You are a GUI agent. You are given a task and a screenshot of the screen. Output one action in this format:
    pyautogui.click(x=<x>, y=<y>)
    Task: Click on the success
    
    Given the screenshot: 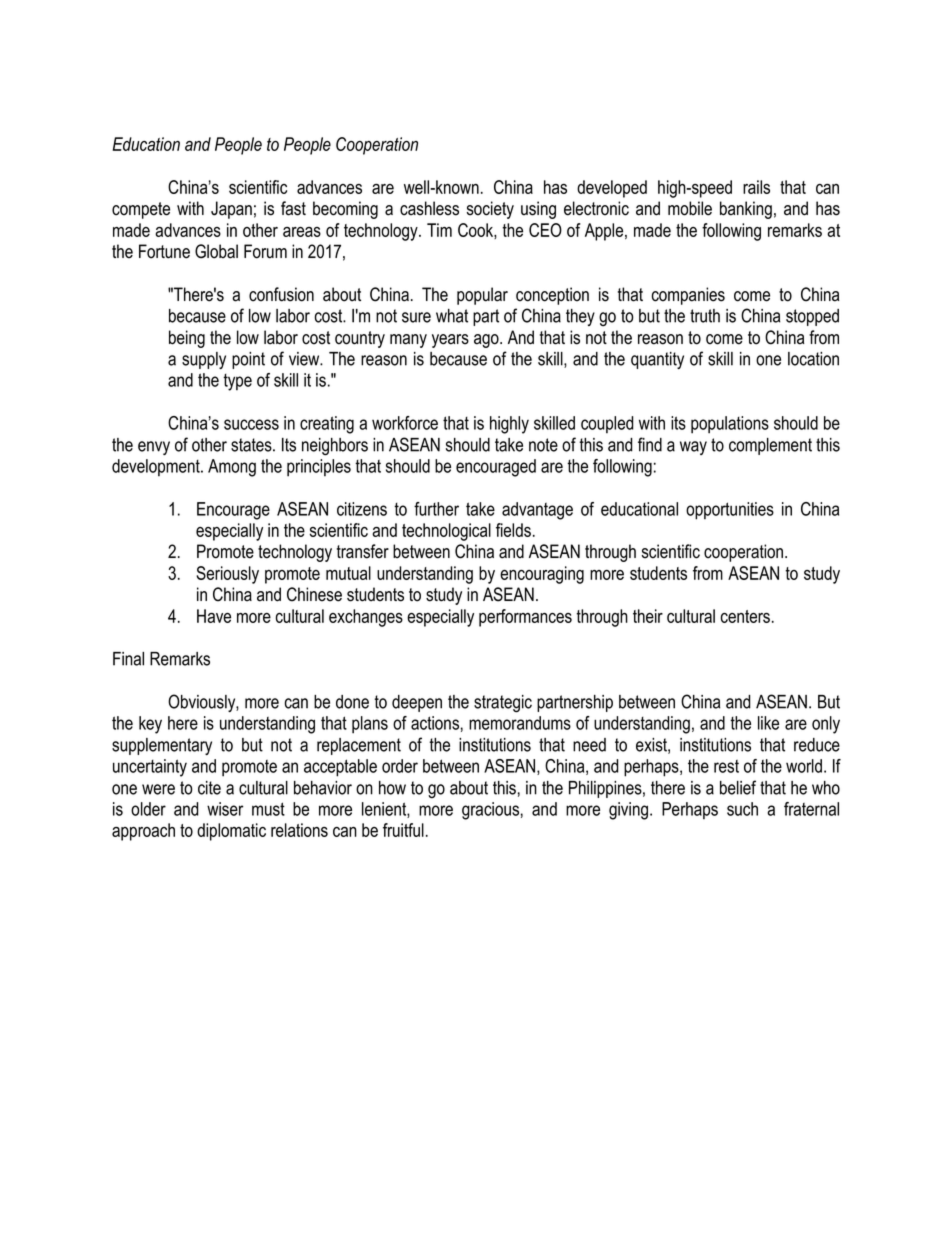 What is the action you would take?
    pyautogui.click(x=251, y=424)
